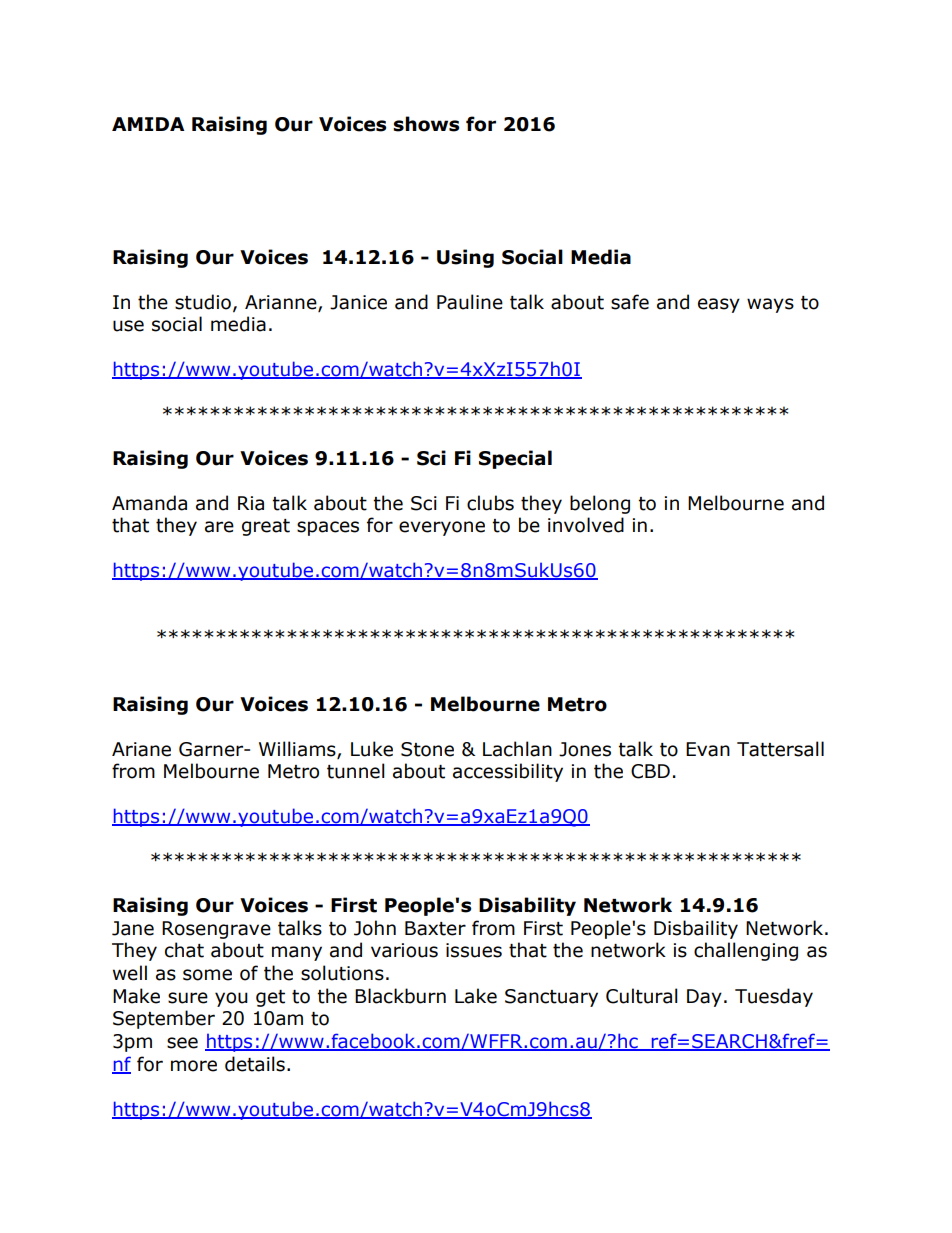  What do you see at coordinates (426, 124) in the screenshot?
I see `shows` at bounding box center [426, 124].
